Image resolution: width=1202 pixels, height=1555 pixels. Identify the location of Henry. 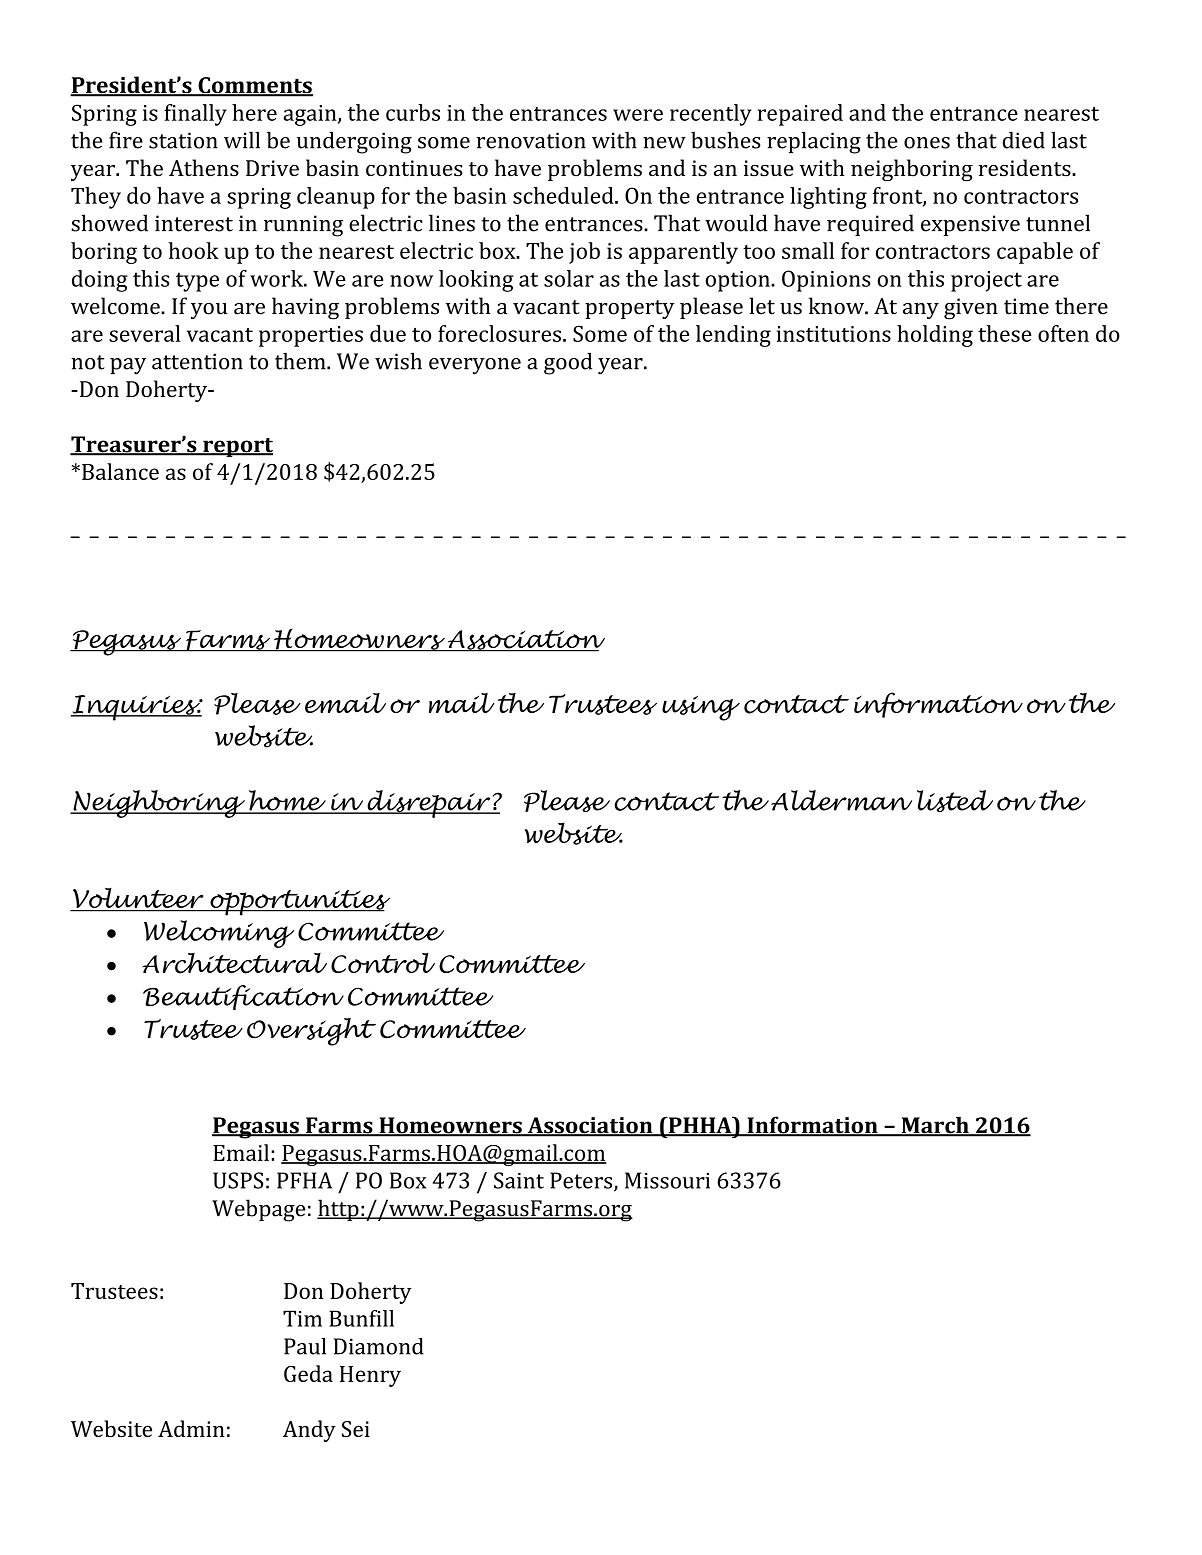
(370, 1376).
